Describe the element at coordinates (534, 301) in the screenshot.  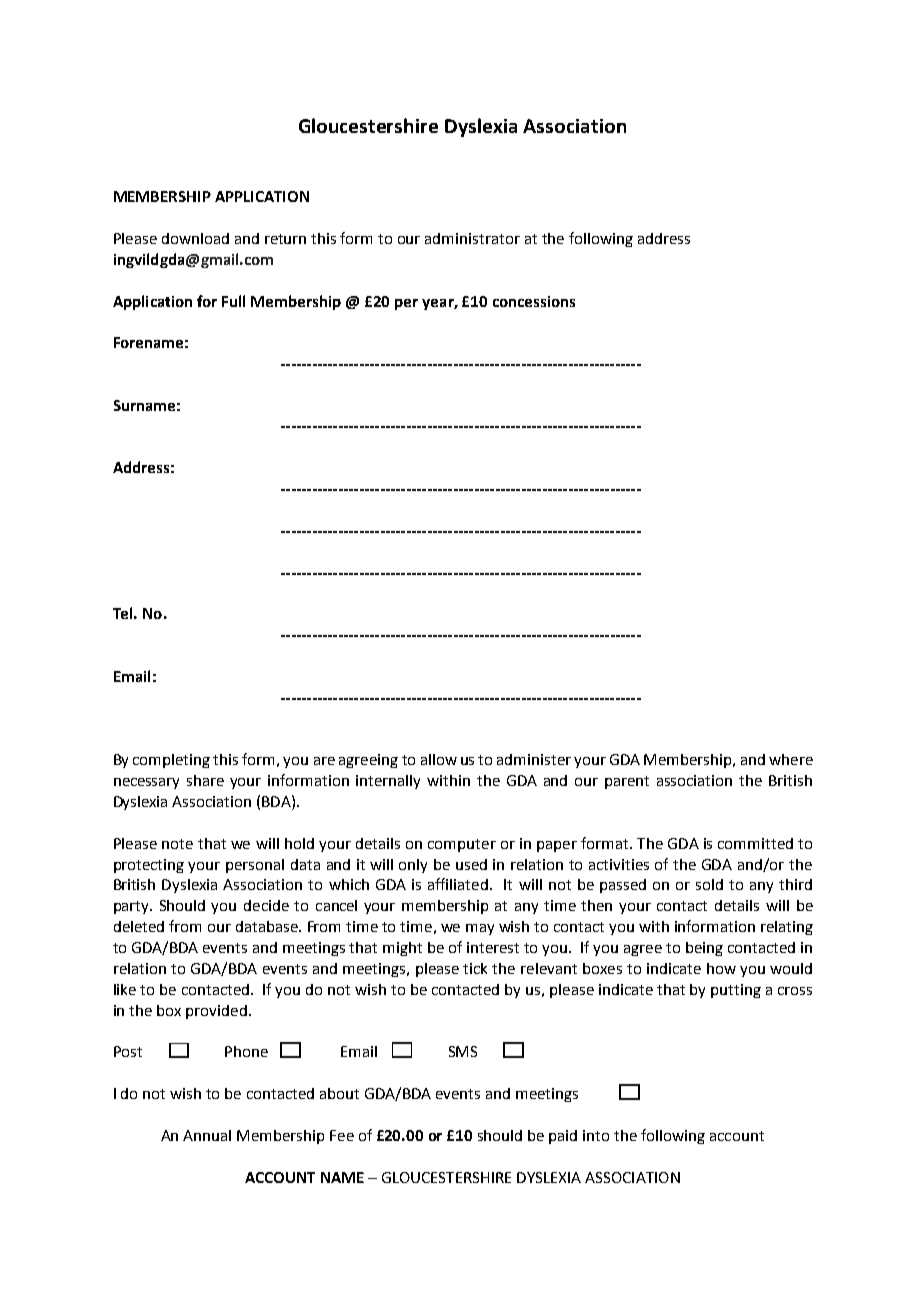
I see `concessions` at that location.
